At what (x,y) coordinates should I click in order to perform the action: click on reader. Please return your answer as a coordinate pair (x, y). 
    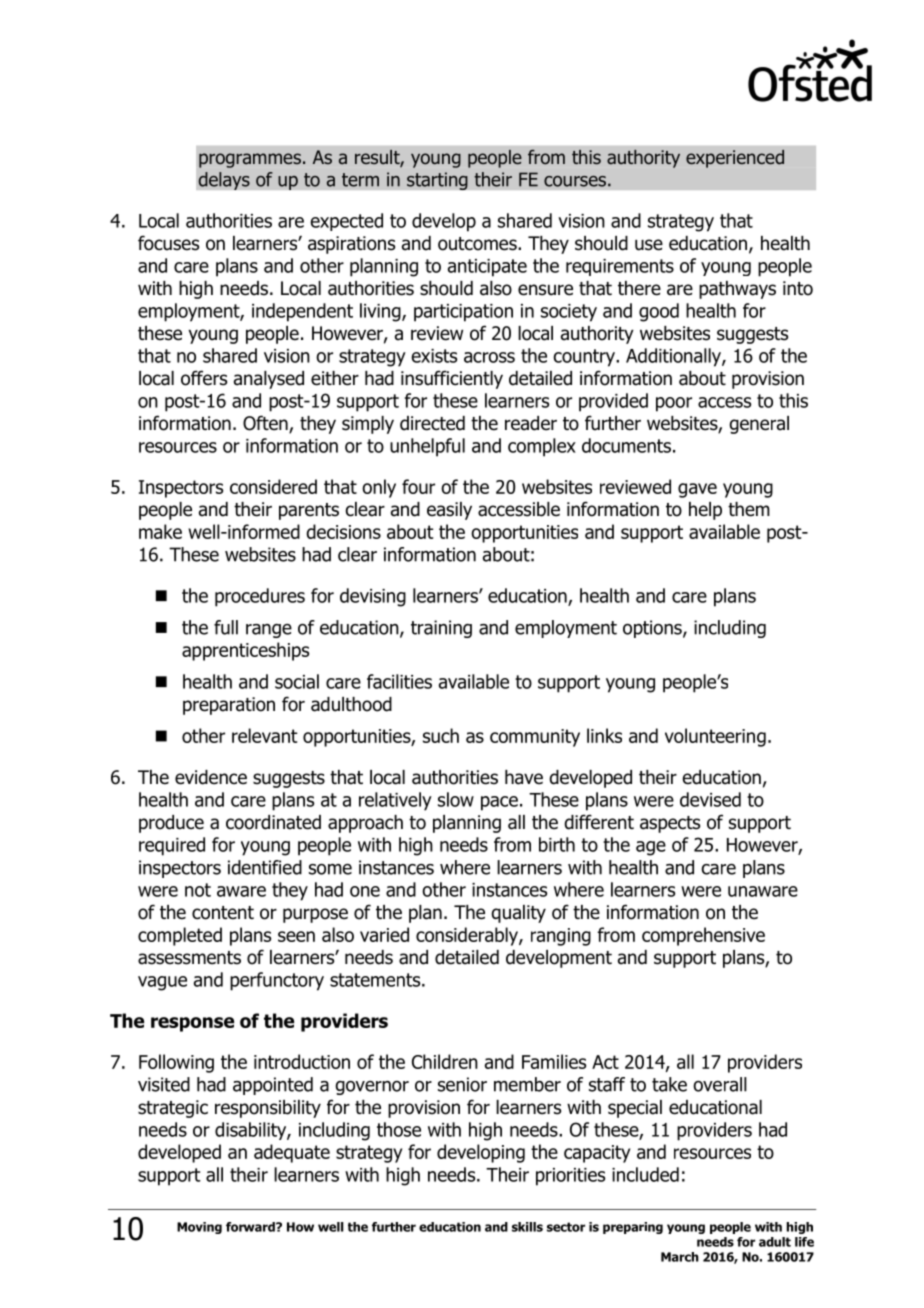
    Looking at the image, I should click on (531, 423).
